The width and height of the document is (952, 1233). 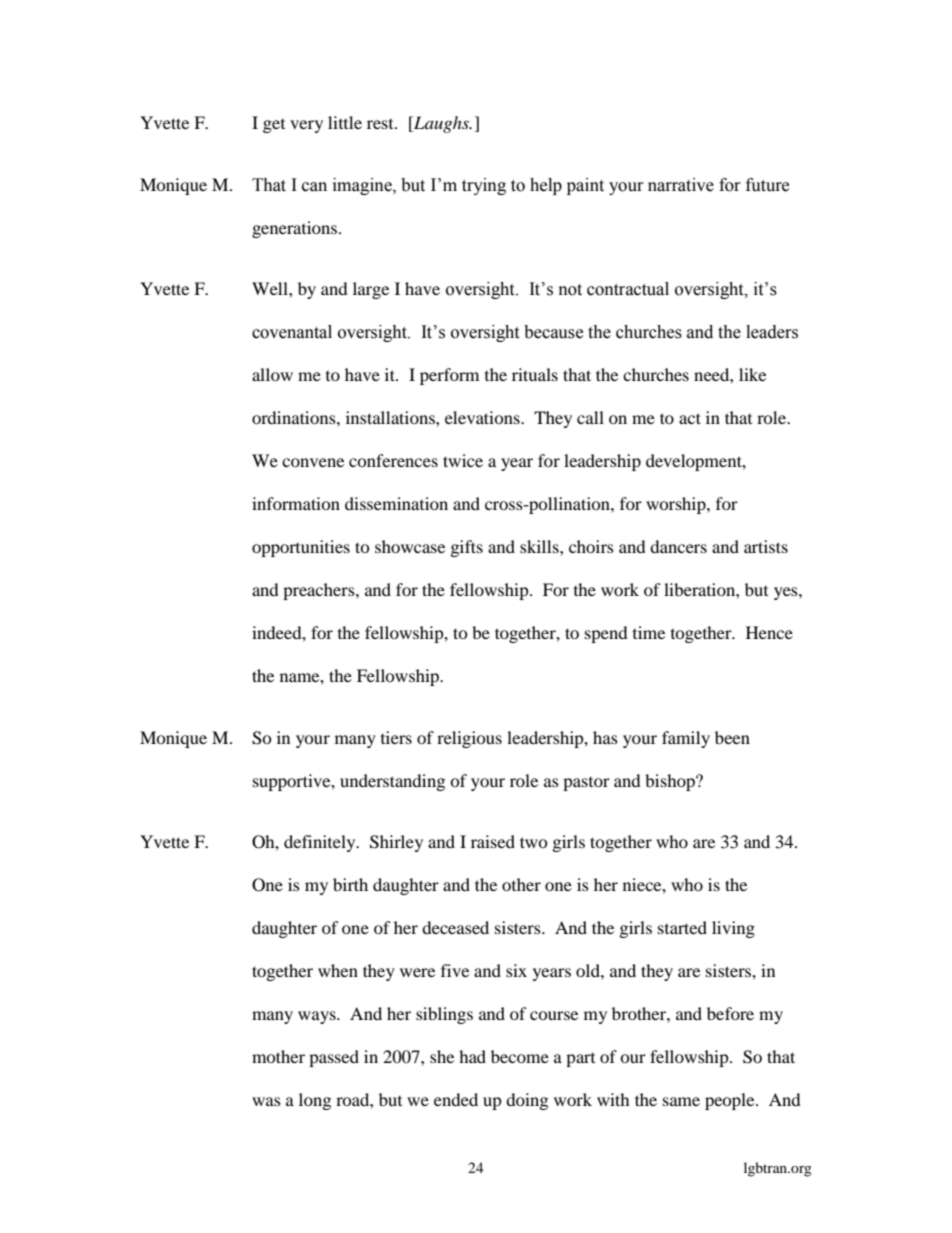 I want to click on very, so click(x=306, y=126).
